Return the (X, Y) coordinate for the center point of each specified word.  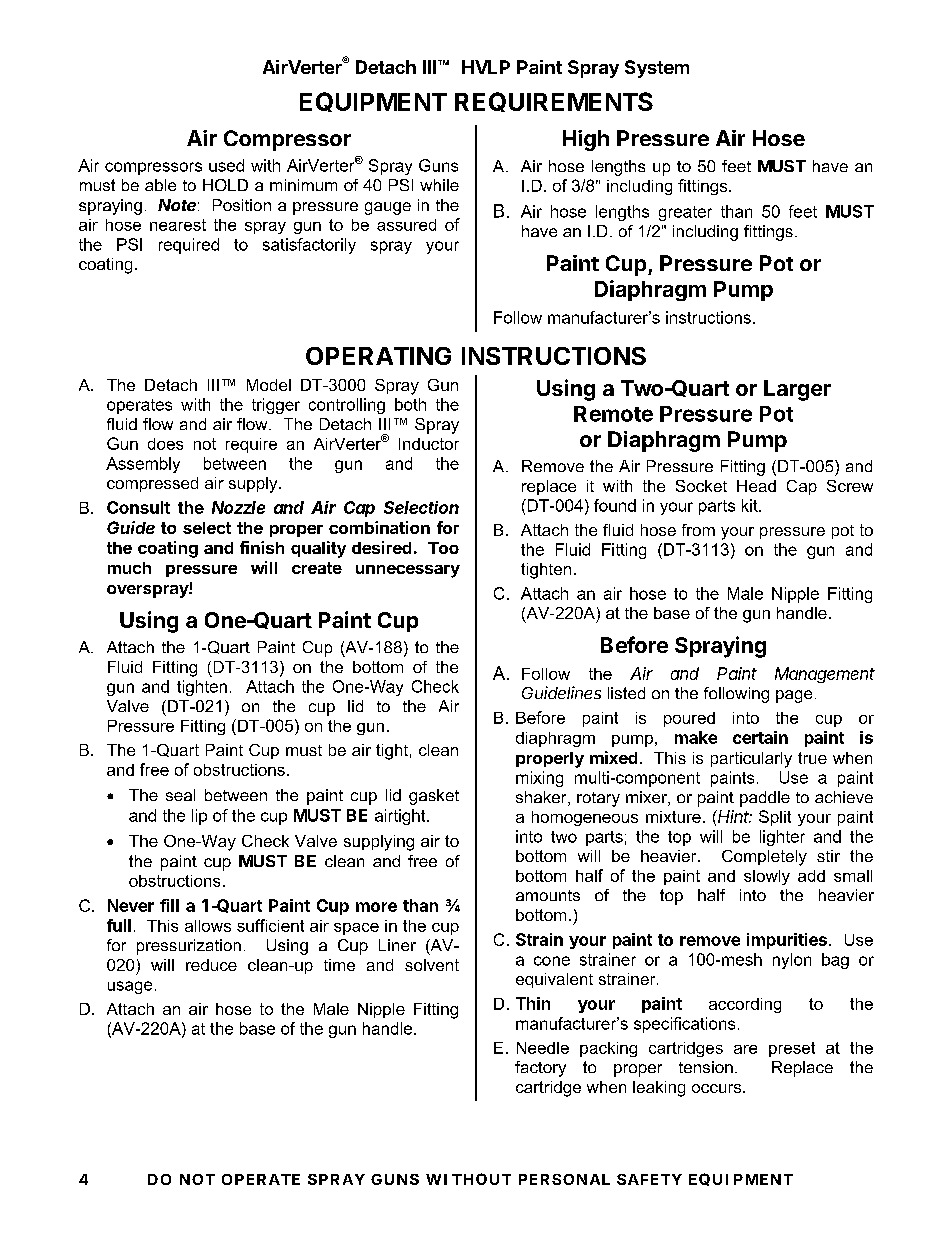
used (226, 165)
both (410, 404)
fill (169, 905)
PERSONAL (564, 1179)
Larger (797, 390)
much (129, 568)
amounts (548, 895)
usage (130, 987)
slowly (767, 877)
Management (825, 675)
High (586, 140)
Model (269, 385)
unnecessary (408, 571)
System (657, 69)
